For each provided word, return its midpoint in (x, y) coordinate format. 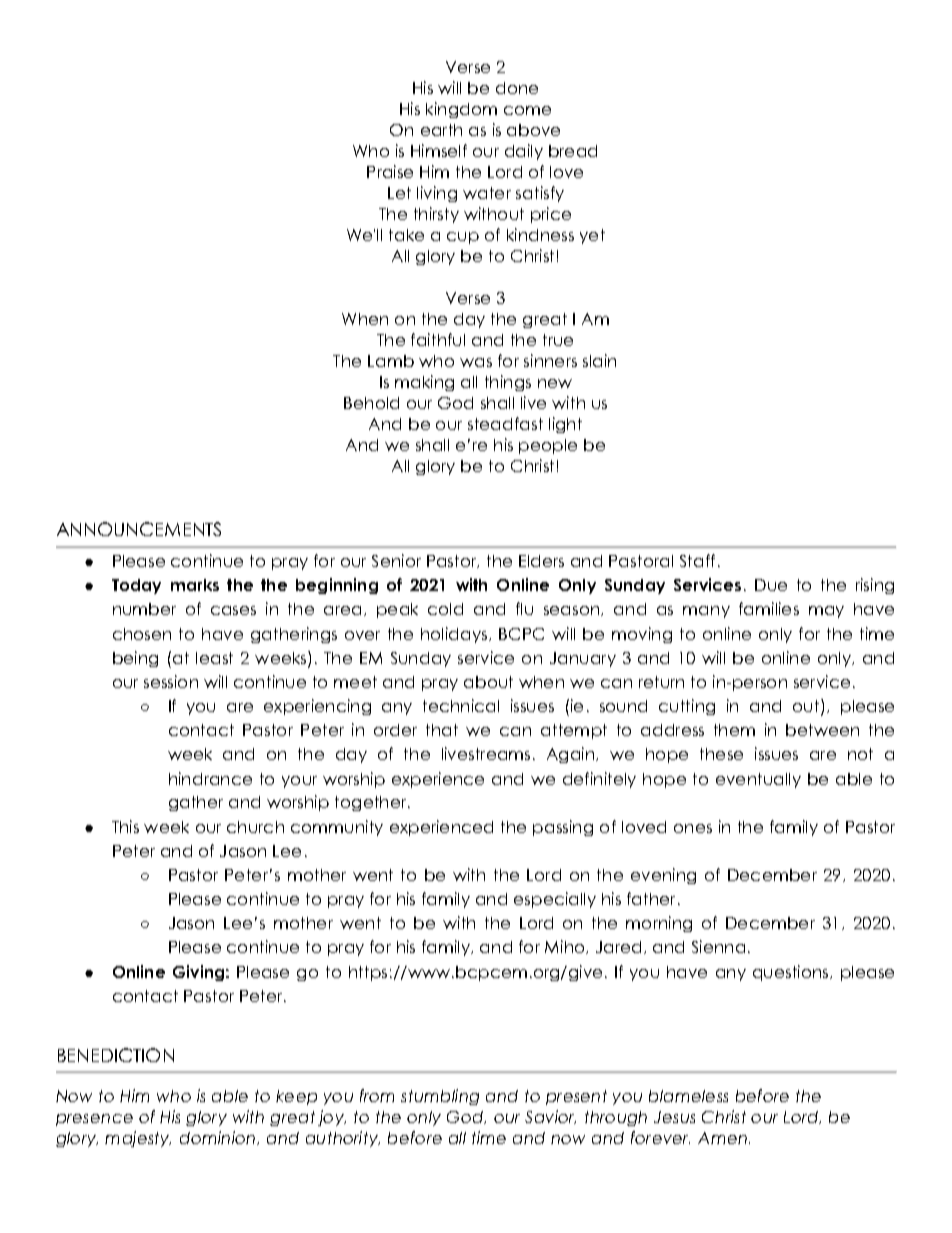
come (527, 110)
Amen (722, 1138)
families (769, 608)
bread (573, 151)
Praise (390, 171)
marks (195, 585)
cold (445, 609)
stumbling (440, 1097)
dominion (219, 1138)
